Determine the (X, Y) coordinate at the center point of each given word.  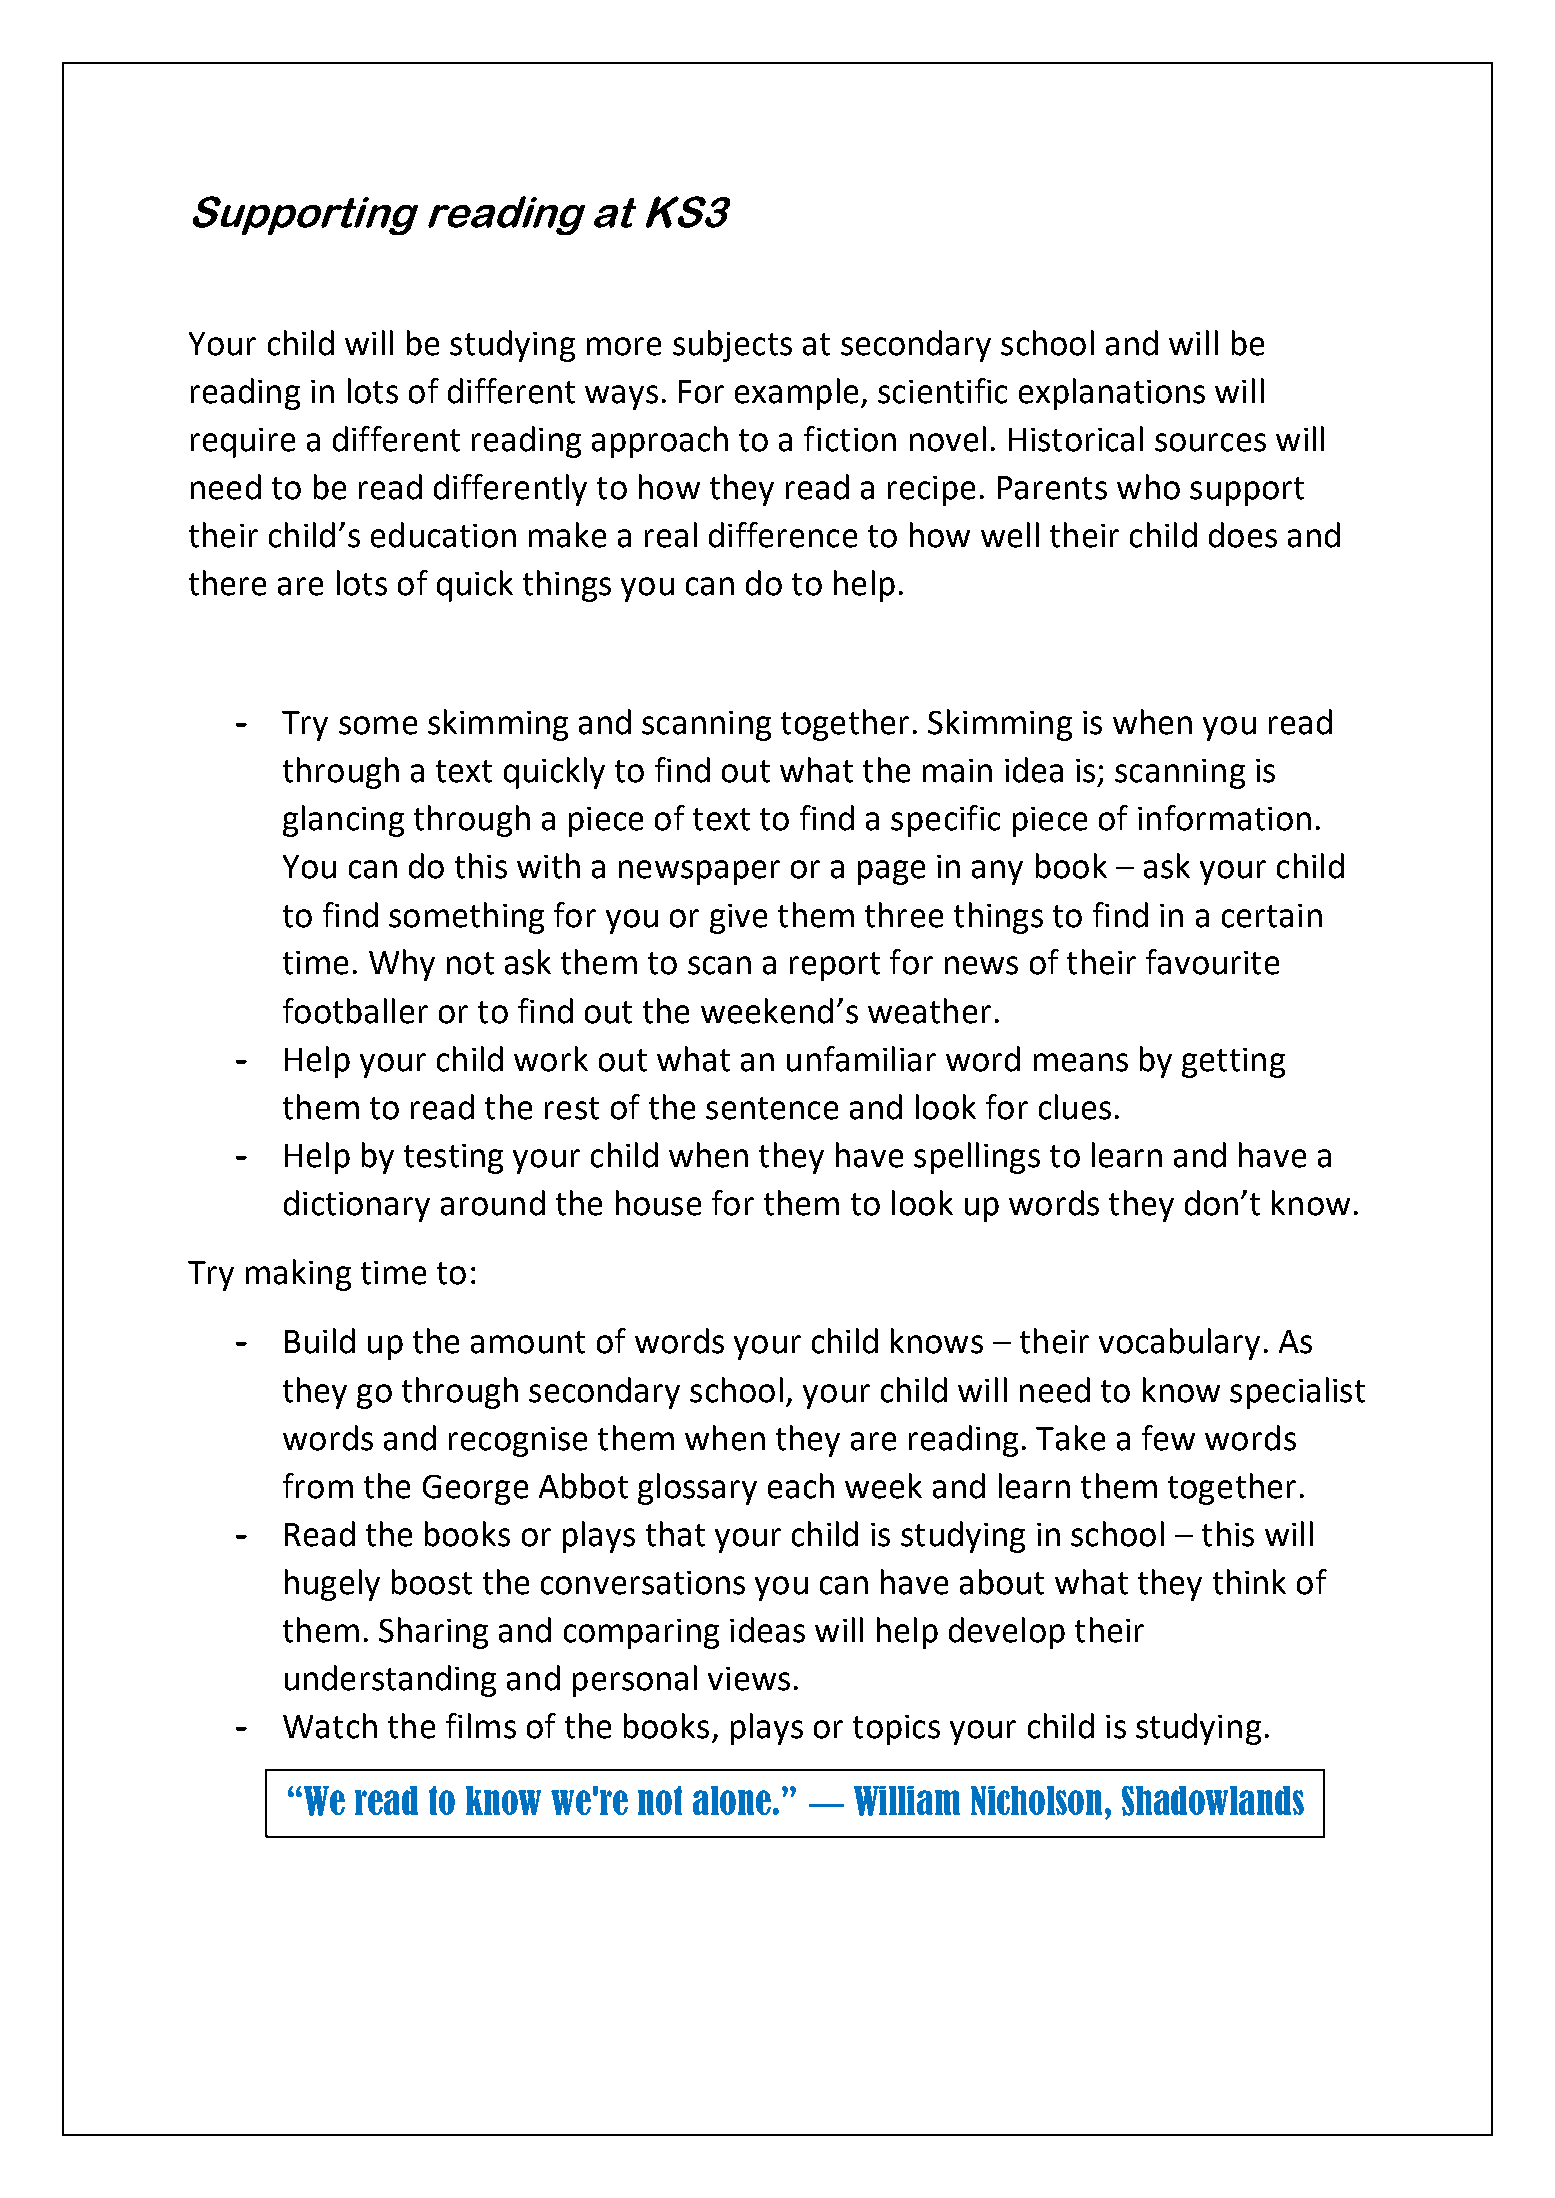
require (243, 443)
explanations (1112, 394)
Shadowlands (1213, 1801)
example (796, 394)
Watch (330, 1726)
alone (732, 1800)
